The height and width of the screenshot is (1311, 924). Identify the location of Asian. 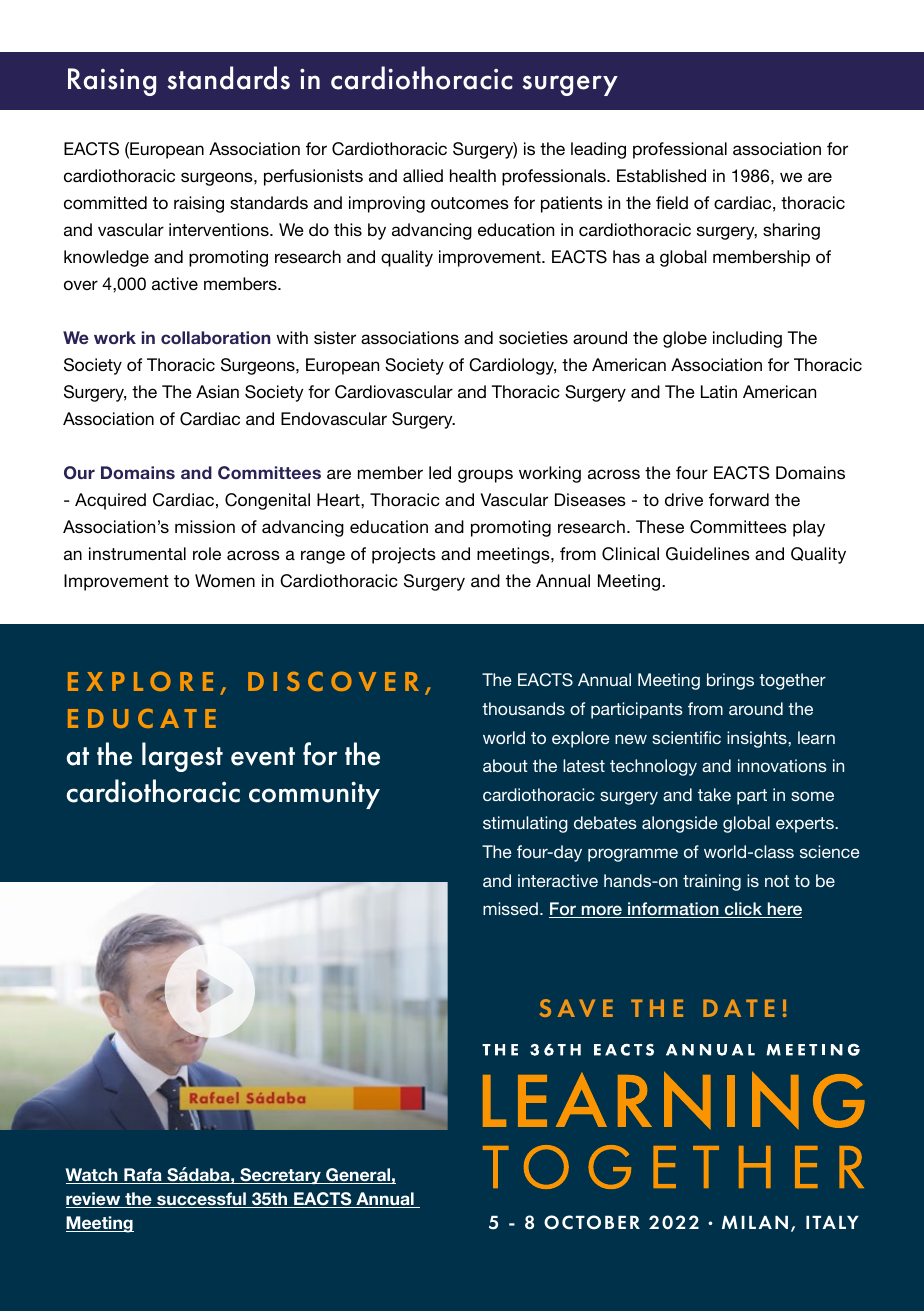
(217, 391).
